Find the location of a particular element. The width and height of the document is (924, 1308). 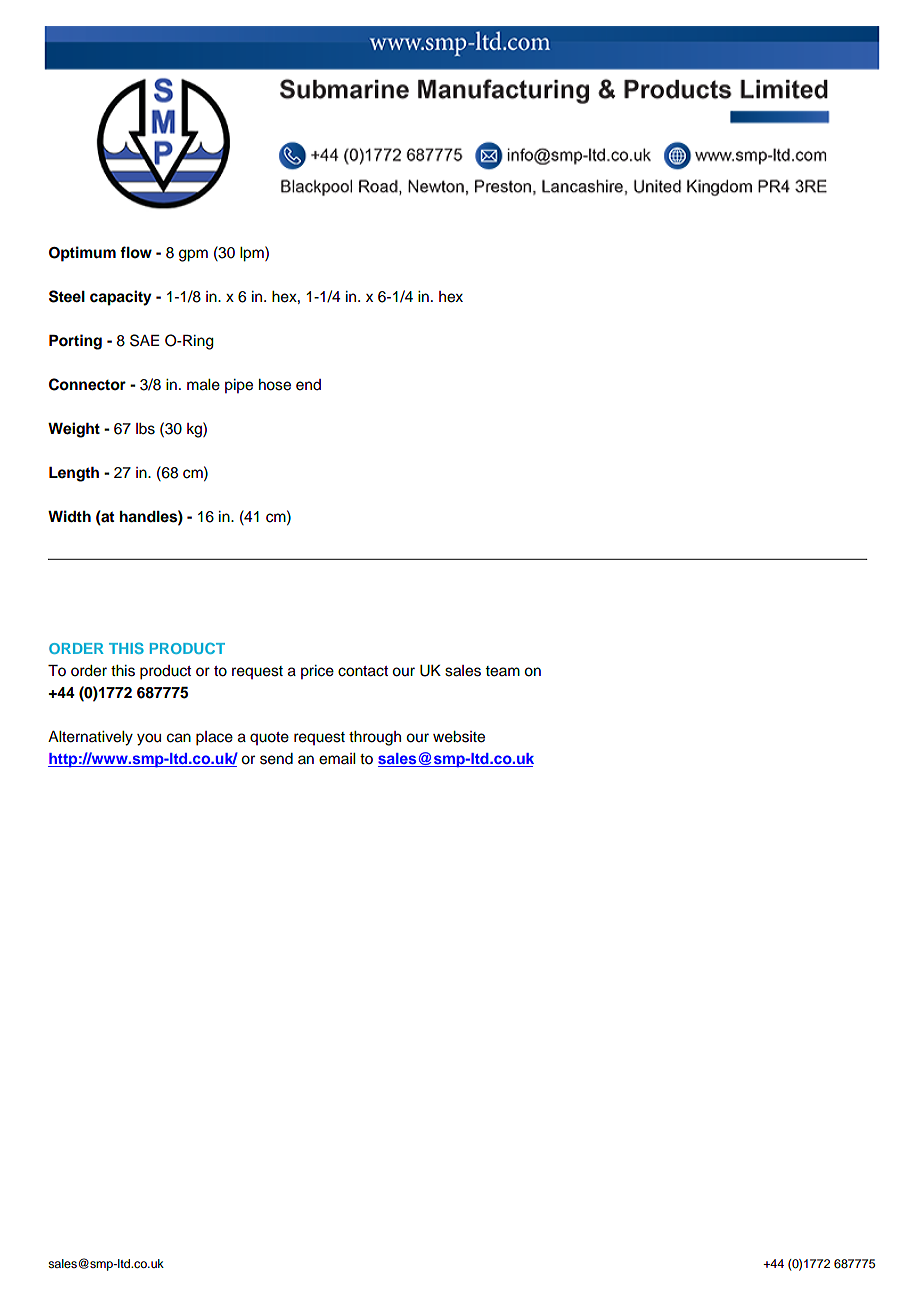

website is located at coordinates (459, 737).
